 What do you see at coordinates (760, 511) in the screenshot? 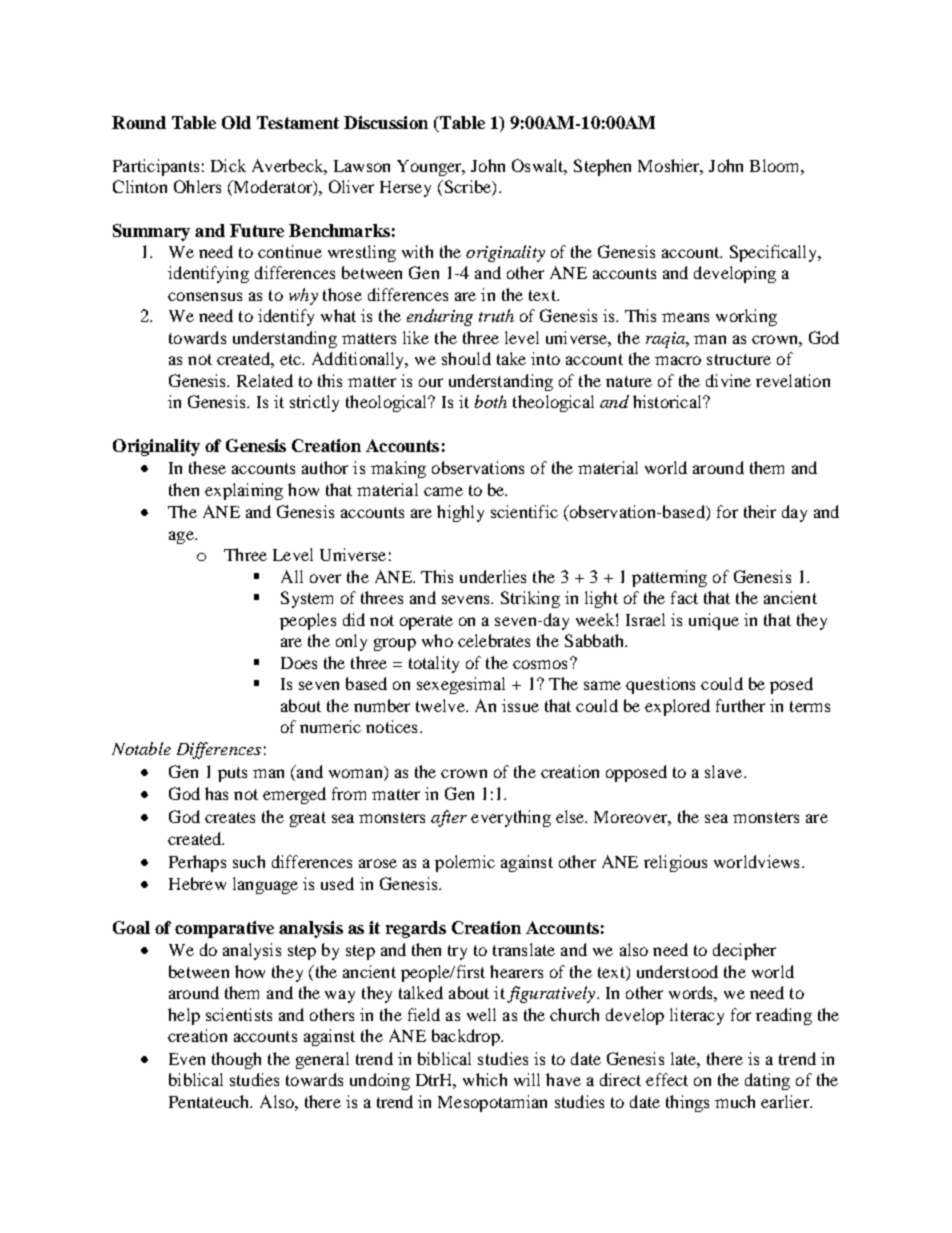
I see `their` at bounding box center [760, 511].
